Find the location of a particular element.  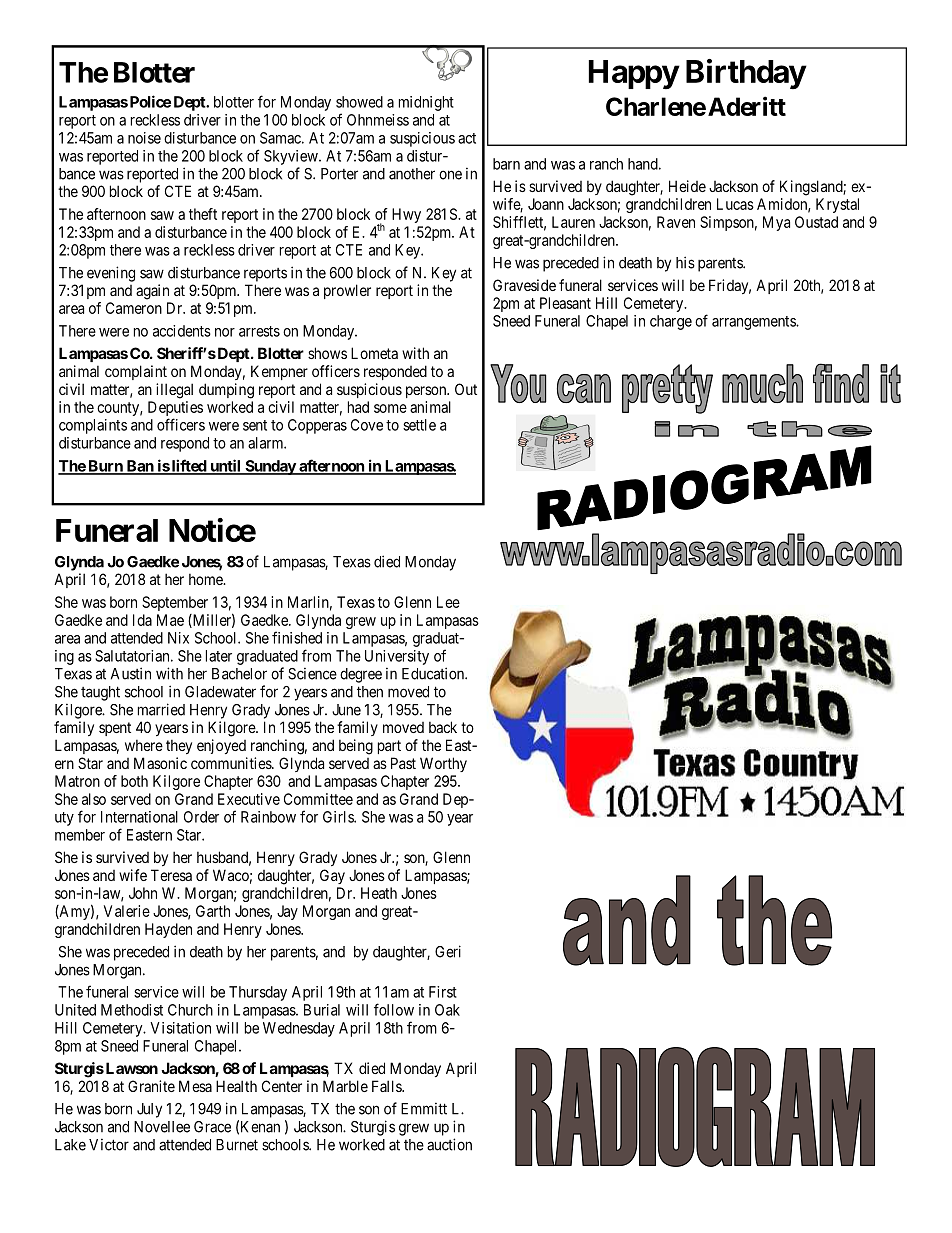

Masonic is located at coordinates (160, 763).
